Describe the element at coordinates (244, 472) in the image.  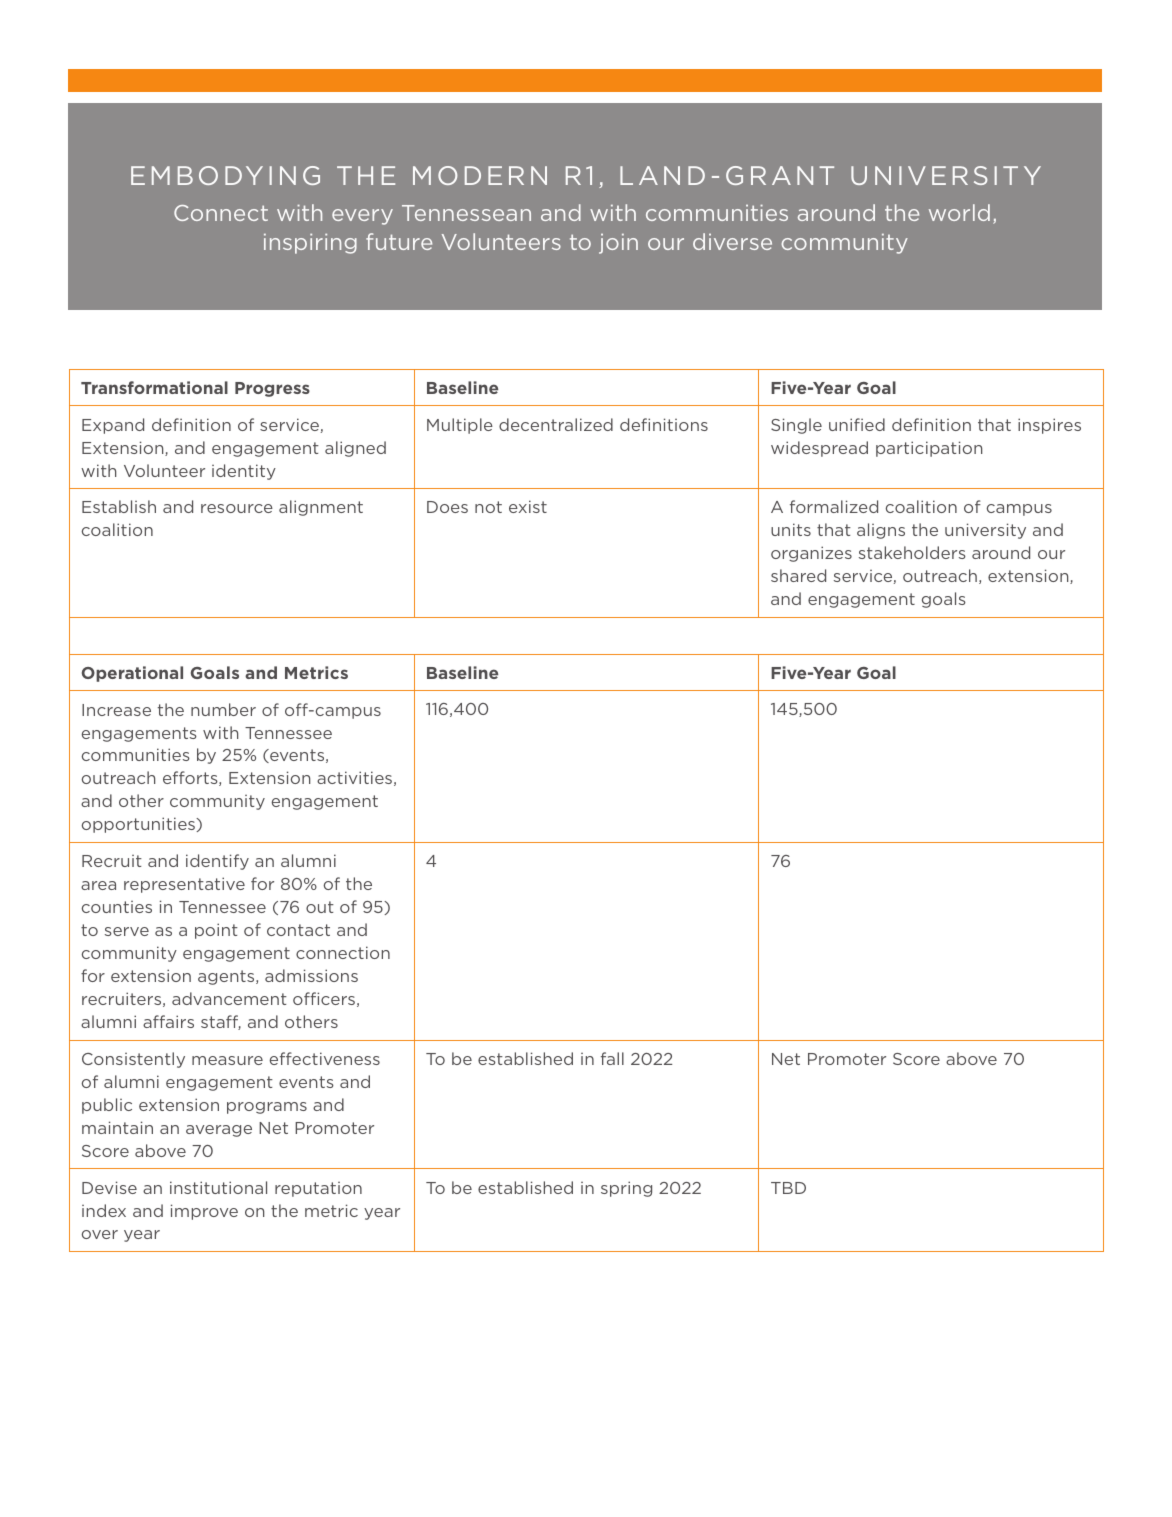
I see `identity` at that location.
